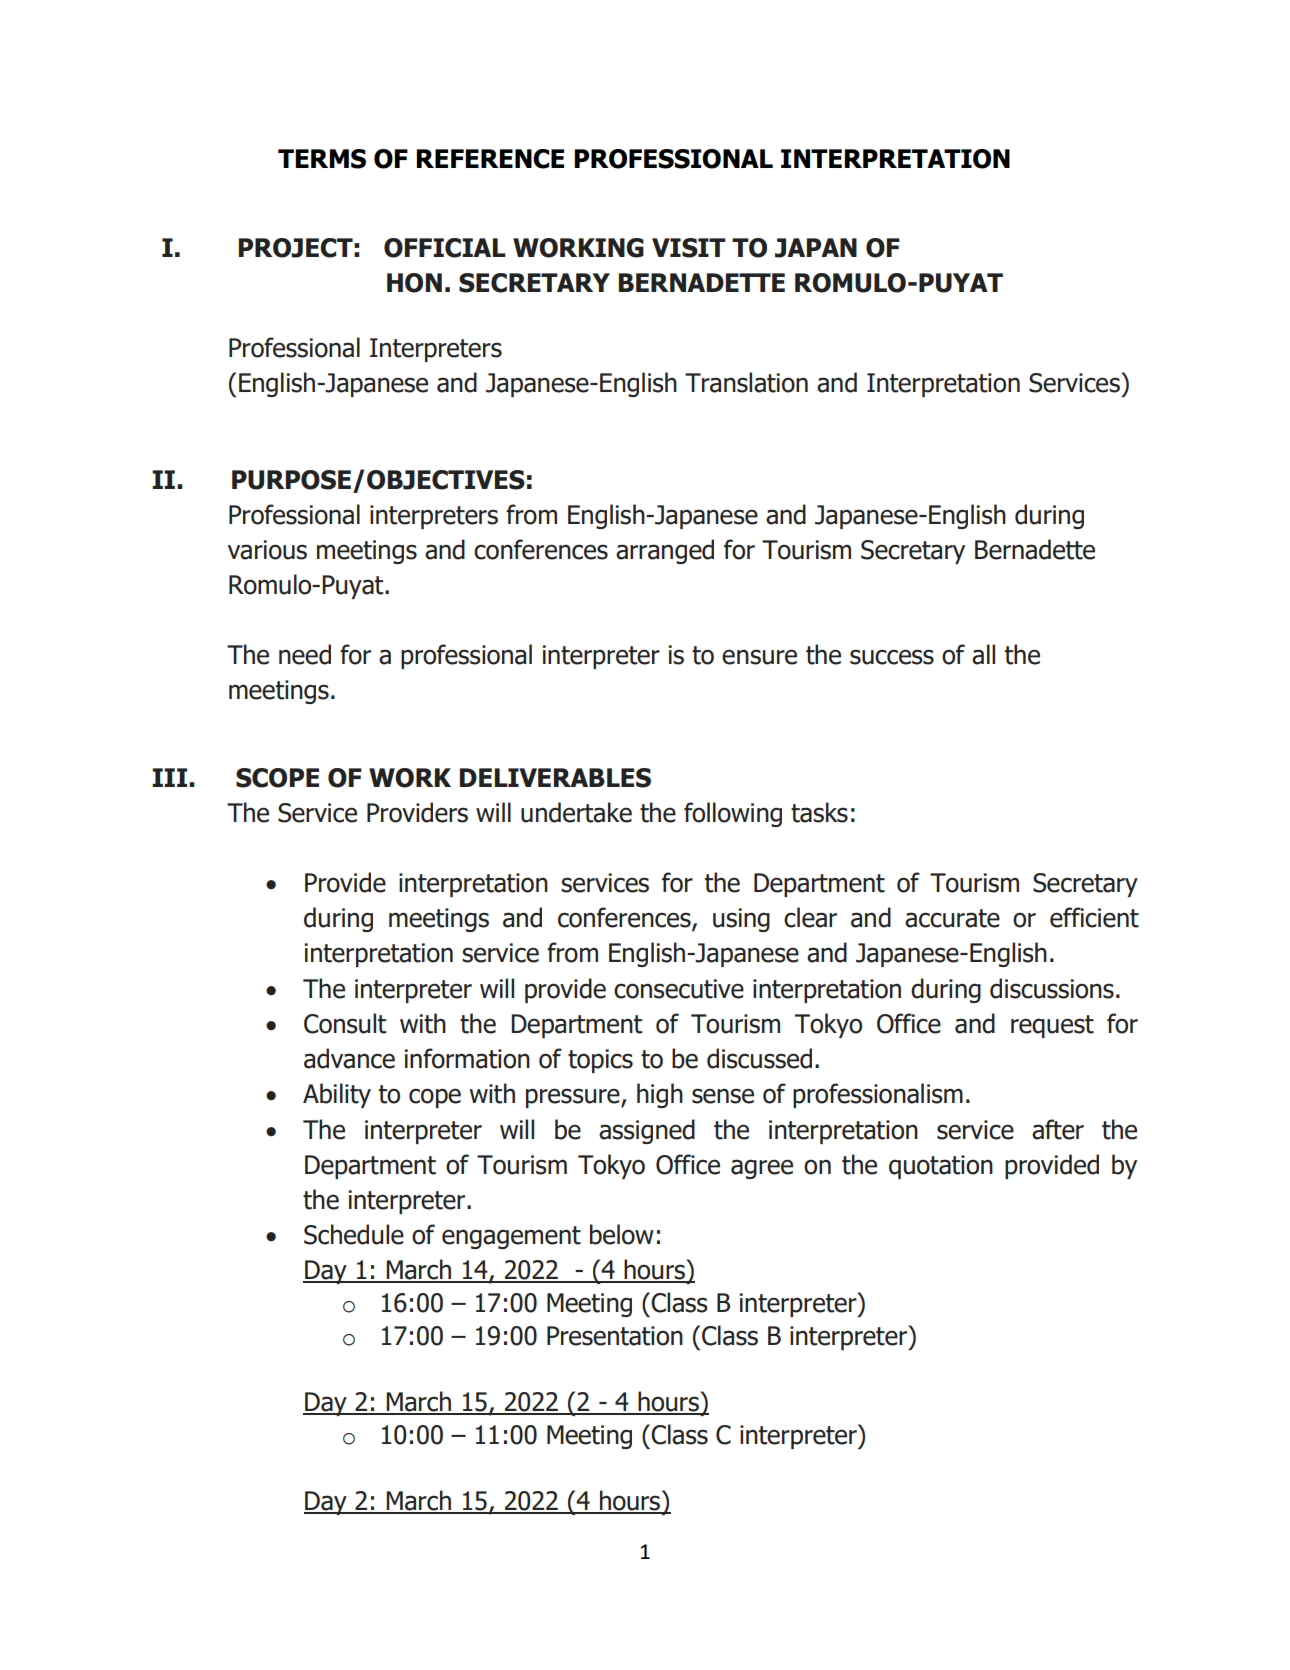 This screenshot has height=1670, width=1290. What do you see at coordinates (615, 1336) in the screenshot?
I see `Presentation` at bounding box center [615, 1336].
